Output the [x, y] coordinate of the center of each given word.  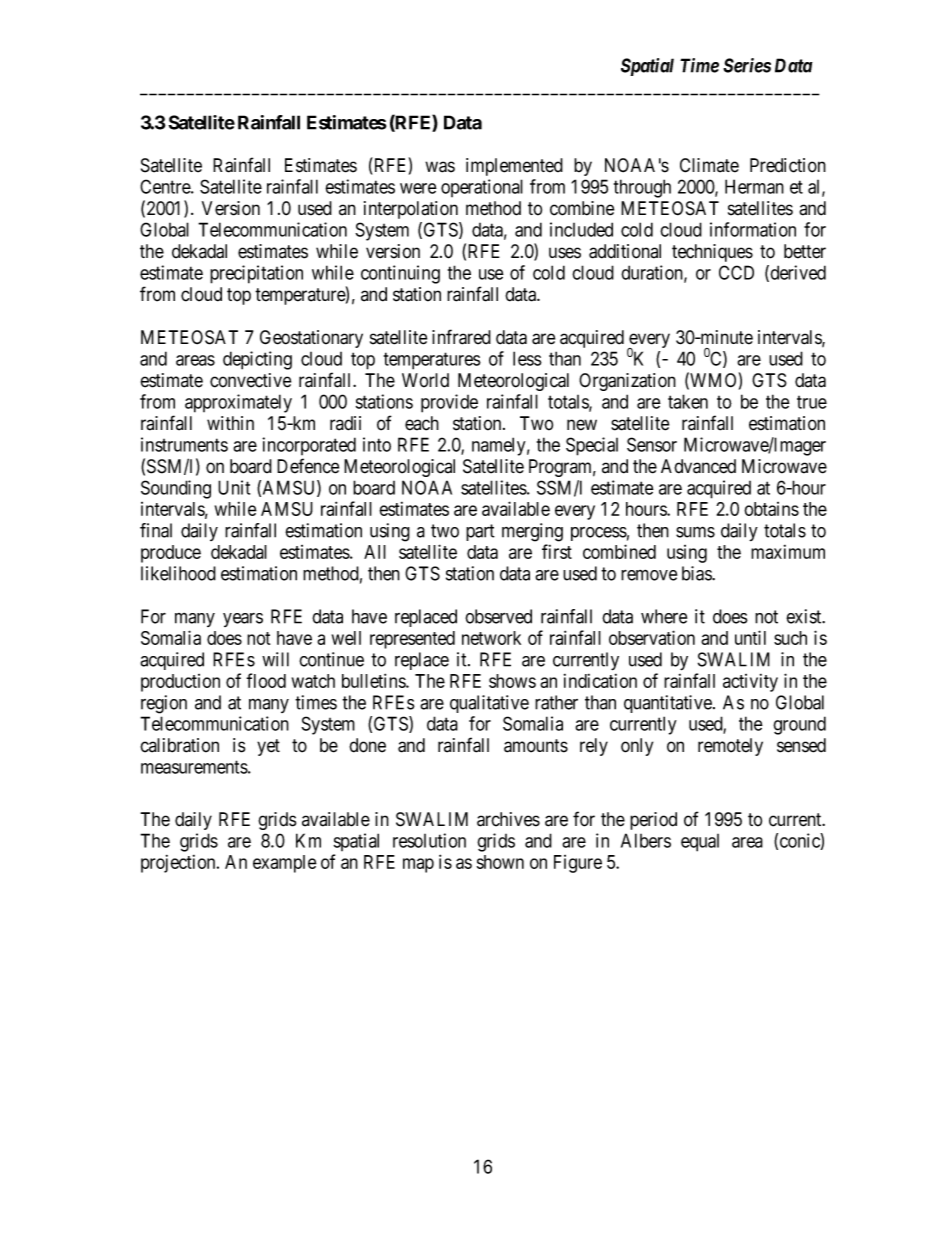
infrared [461, 337]
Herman [754, 186]
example [285, 864]
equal [700, 843]
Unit [234, 487]
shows [512, 681]
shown [500, 862]
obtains [771, 509]
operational [482, 188]
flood [266, 680]
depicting [257, 360]
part [480, 532]
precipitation [256, 274]
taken [688, 401]
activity [750, 683]
